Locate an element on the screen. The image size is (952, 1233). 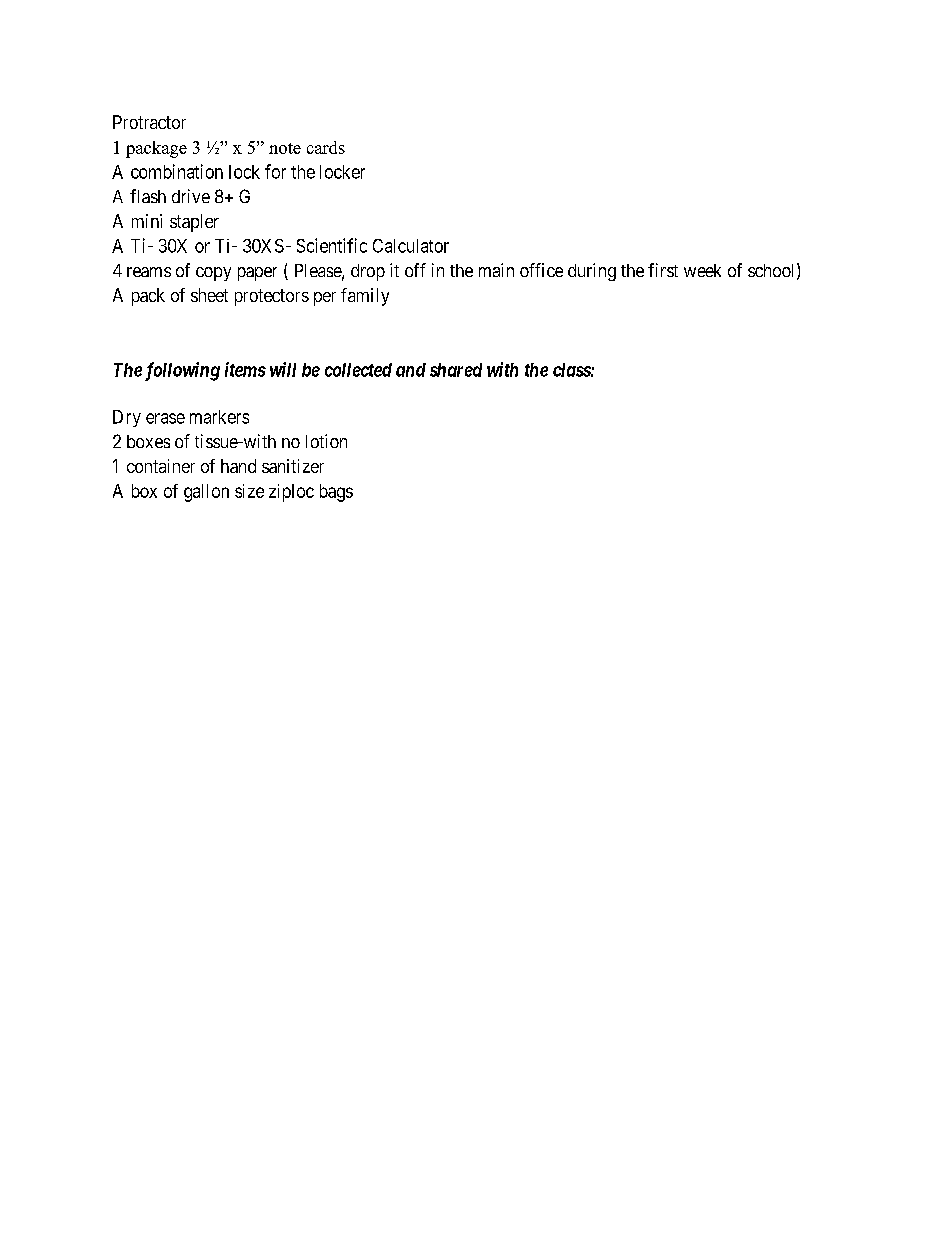
gallon is located at coordinates (206, 493).
